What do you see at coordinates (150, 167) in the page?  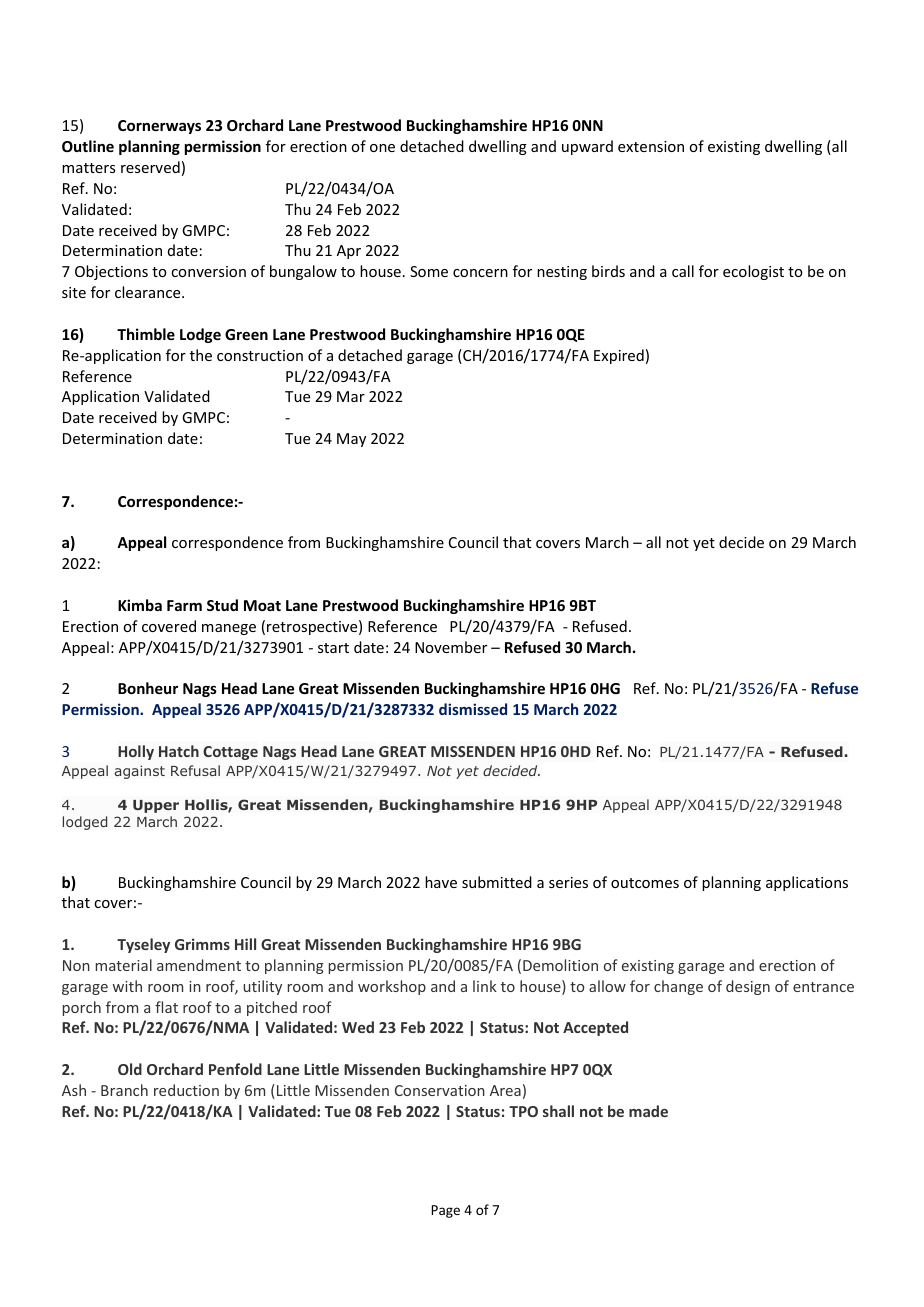 I see `reserved` at bounding box center [150, 167].
